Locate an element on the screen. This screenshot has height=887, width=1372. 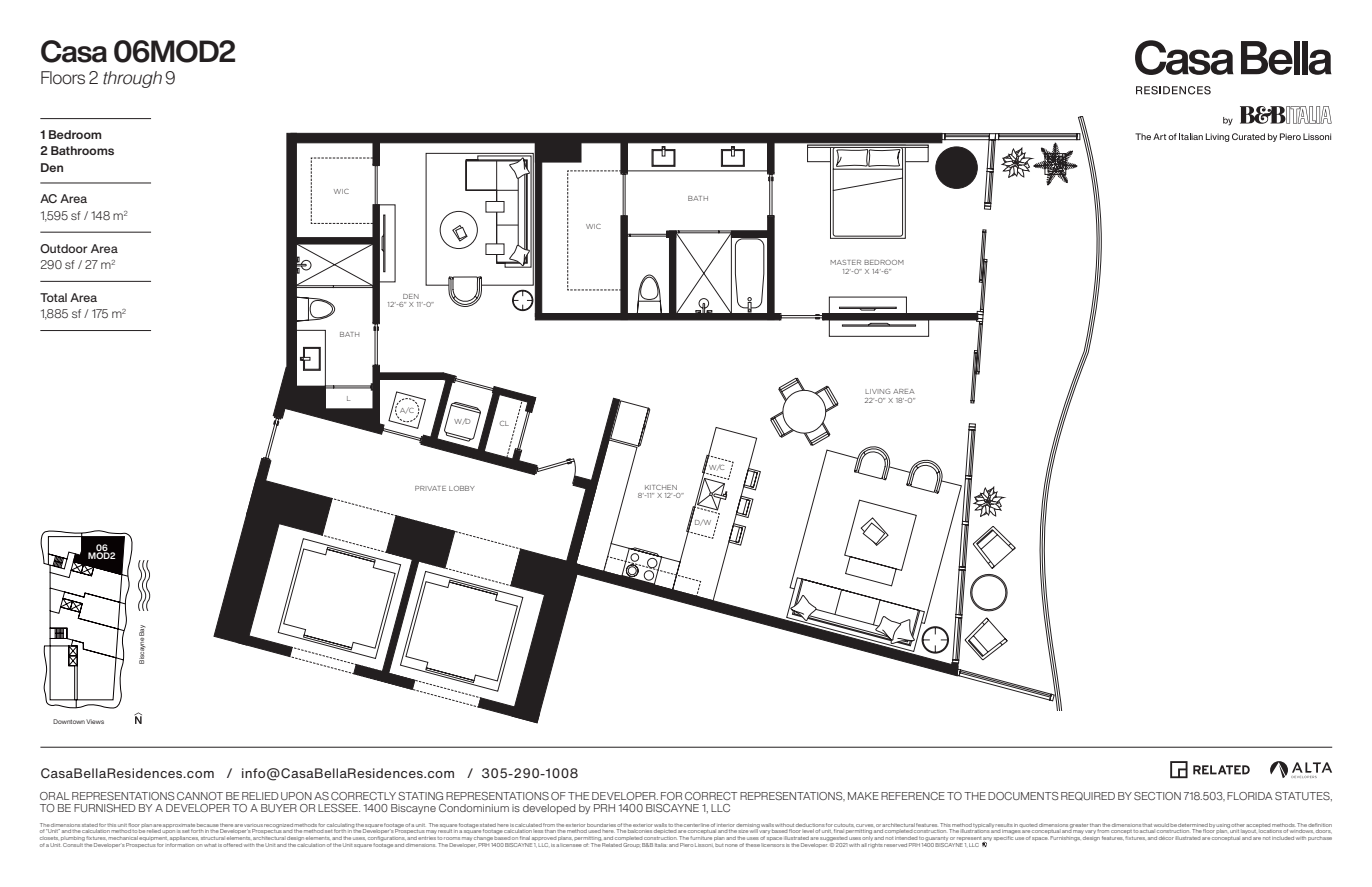
Views is located at coordinates (95, 721).
